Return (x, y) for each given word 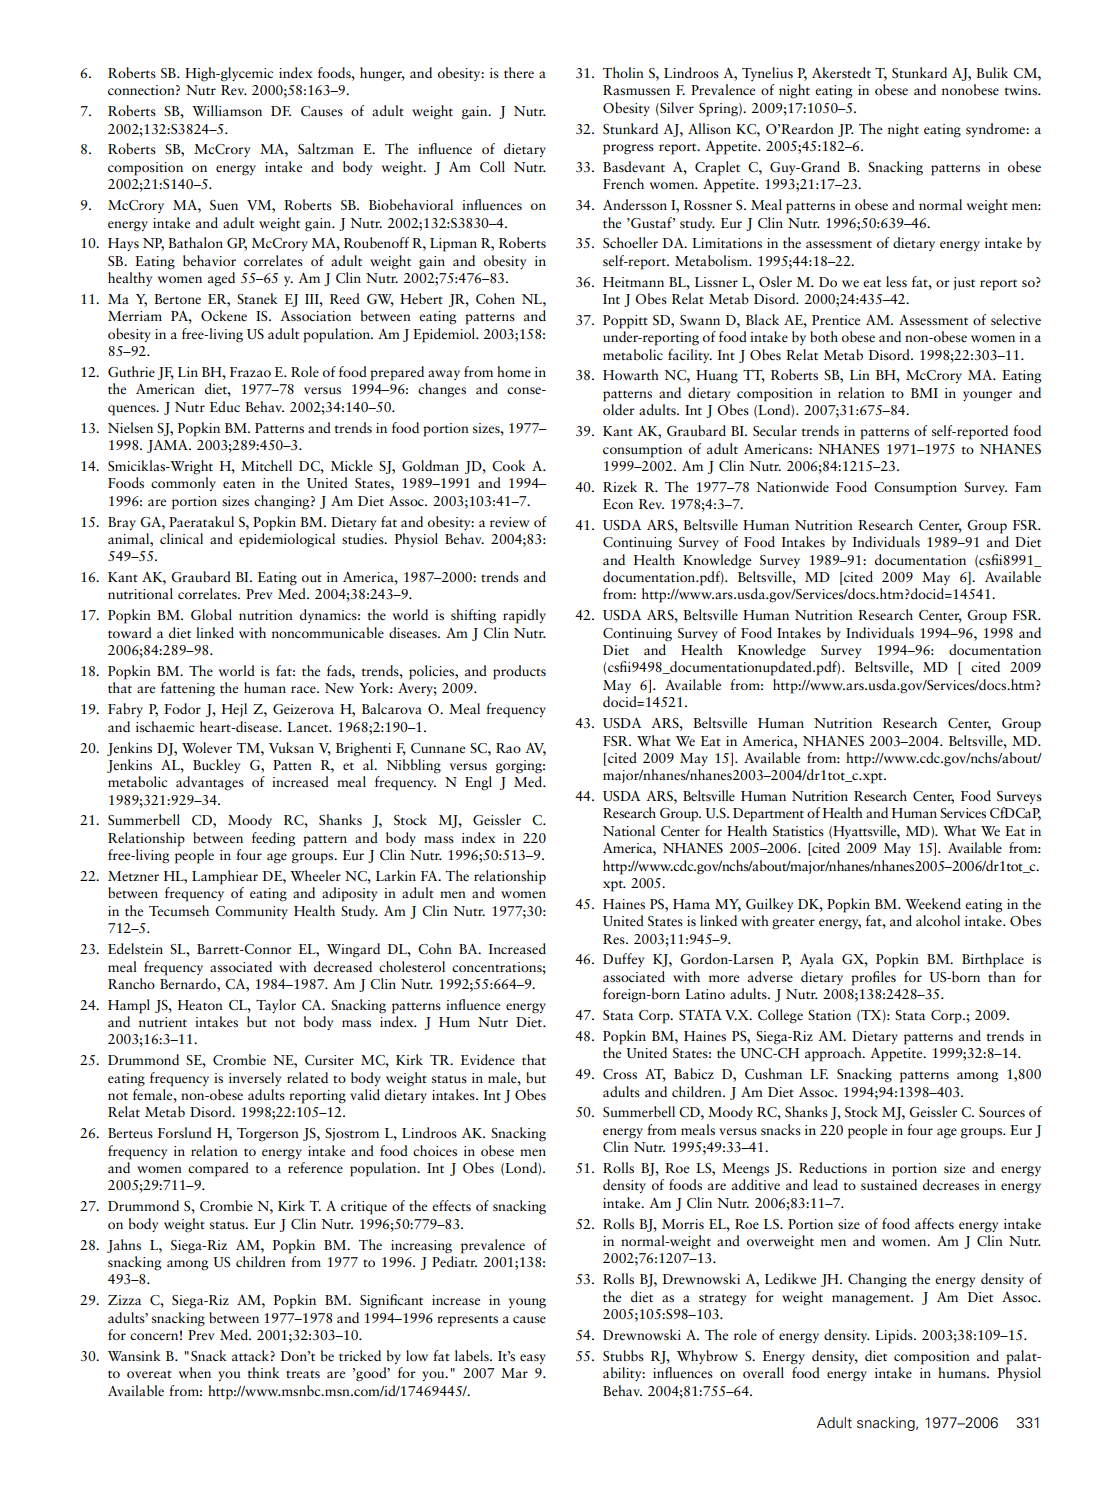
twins (1021, 90)
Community (251, 912)
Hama (691, 904)
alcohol (938, 920)
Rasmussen (636, 90)
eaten (239, 484)
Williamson (227, 110)
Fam (1028, 487)
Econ (618, 504)
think (263, 1372)
